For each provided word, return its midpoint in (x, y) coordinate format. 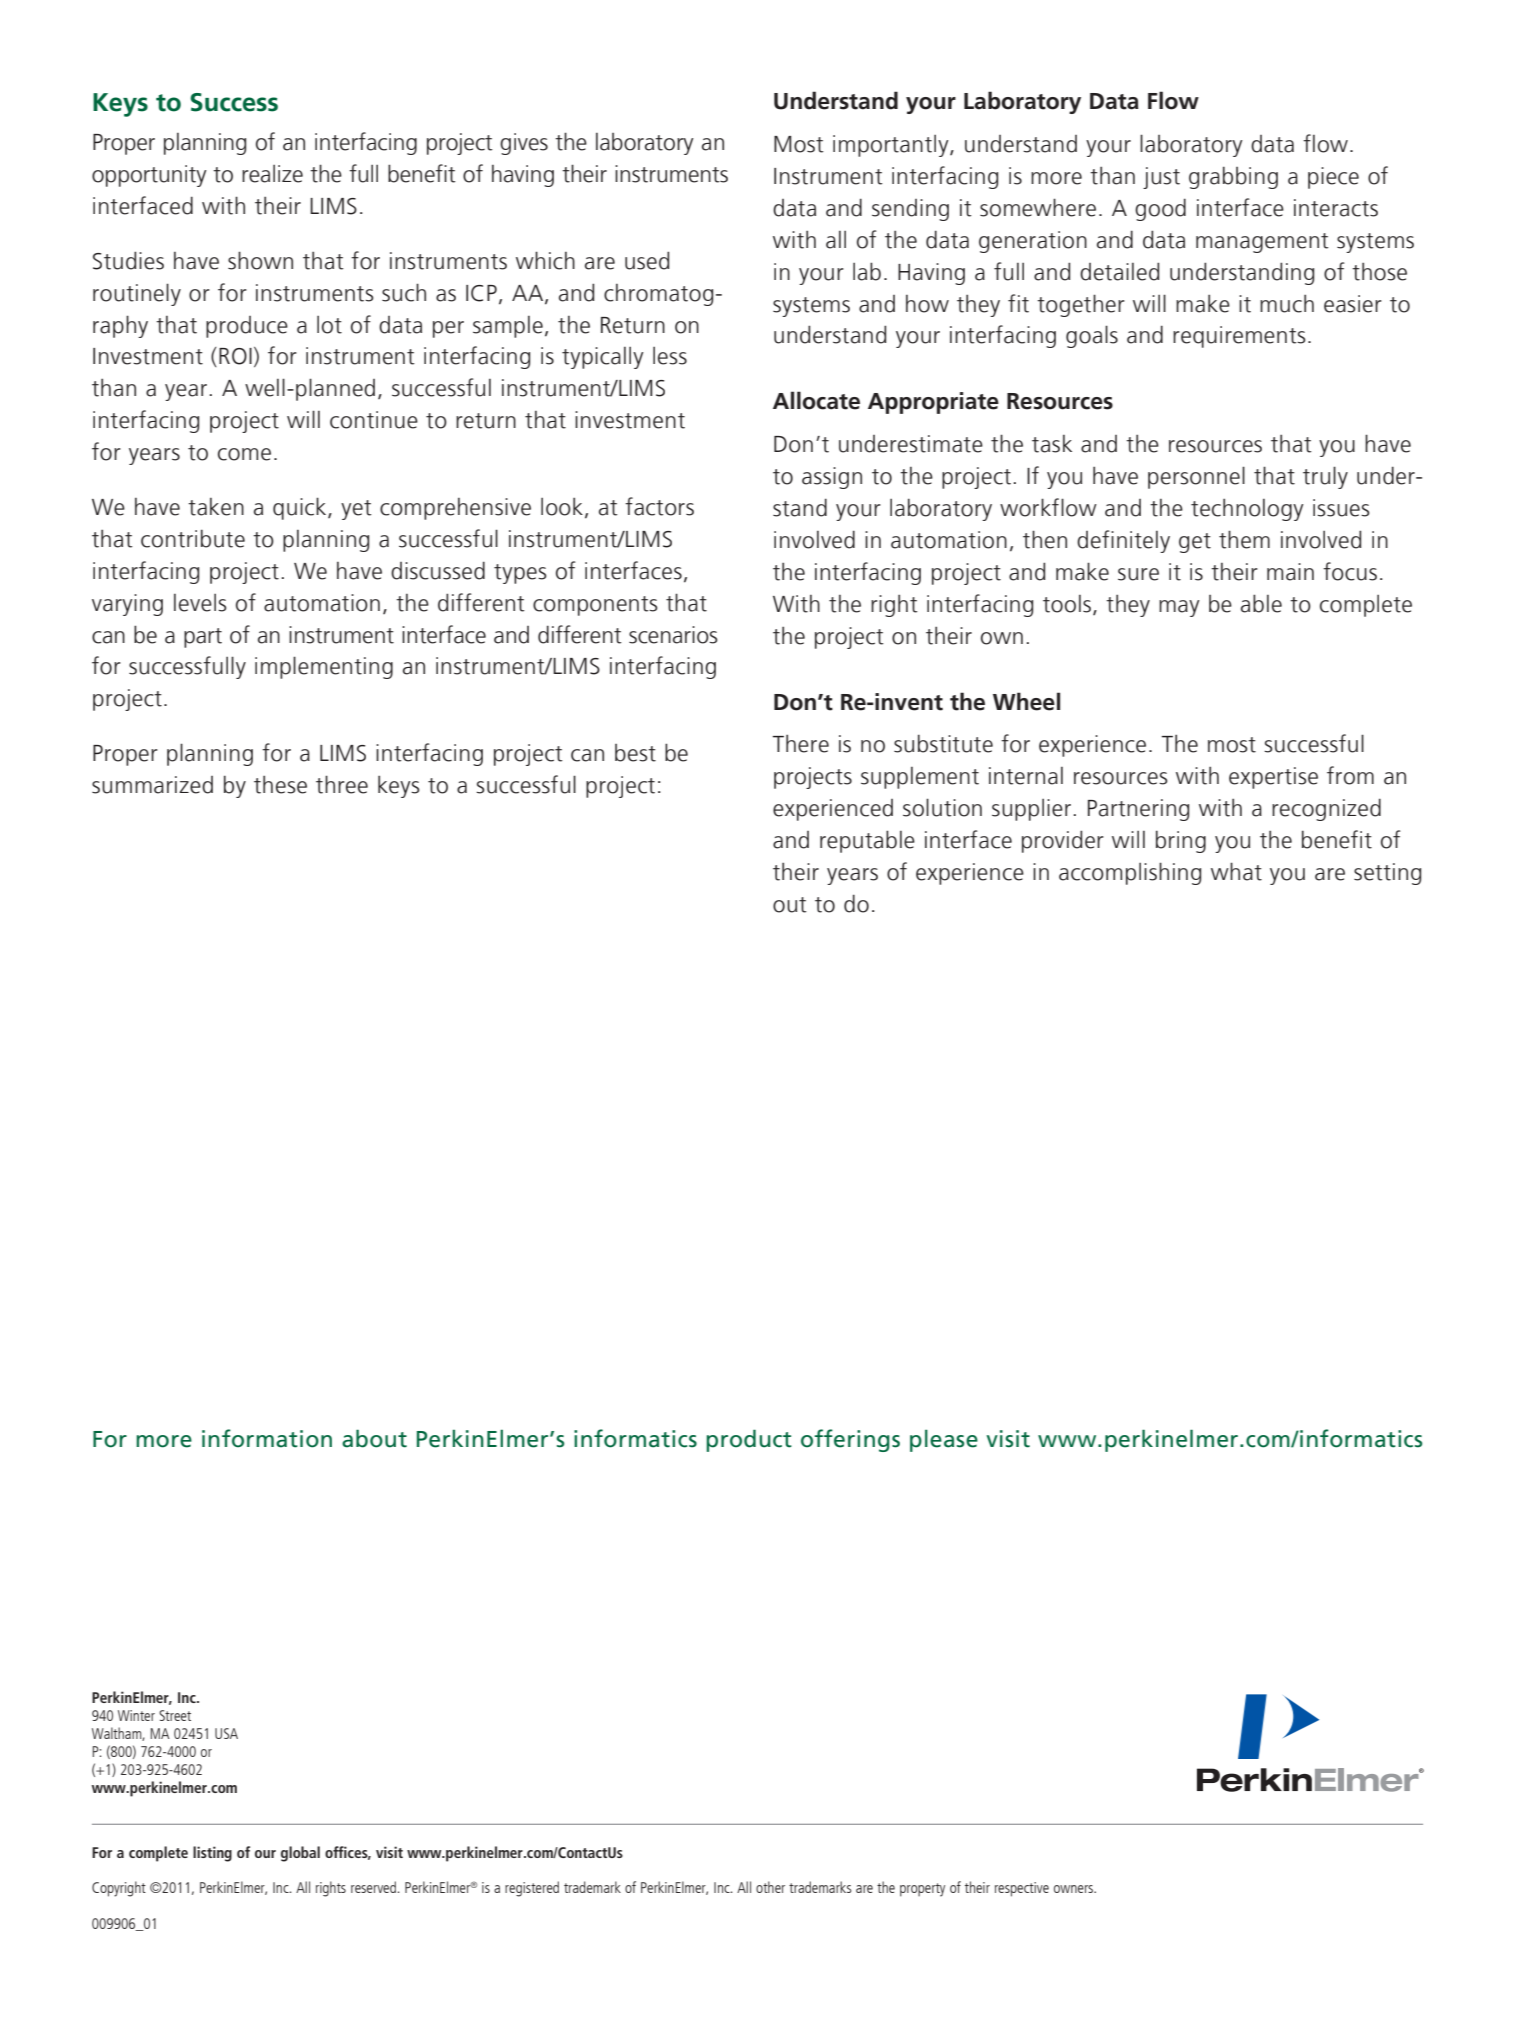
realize (272, 174)
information (267, 1438)
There (800, 744)
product (749, 1440)
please (944, 1440)
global (300, 1854)
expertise (1273, 778)
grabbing (1233, 177)
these (280, 785)
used (647, 260)
